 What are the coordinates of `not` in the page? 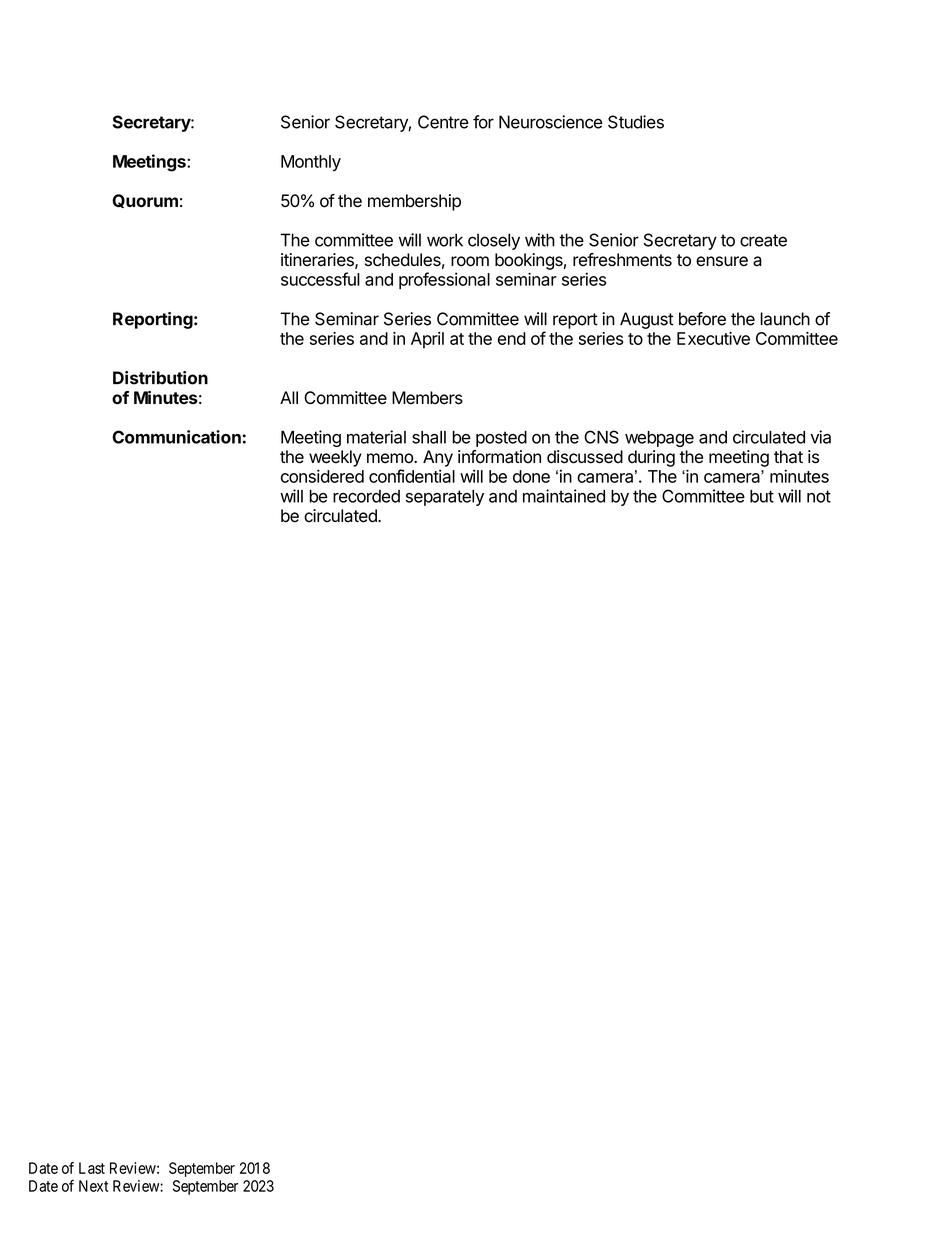 It's located at (819, 496).
